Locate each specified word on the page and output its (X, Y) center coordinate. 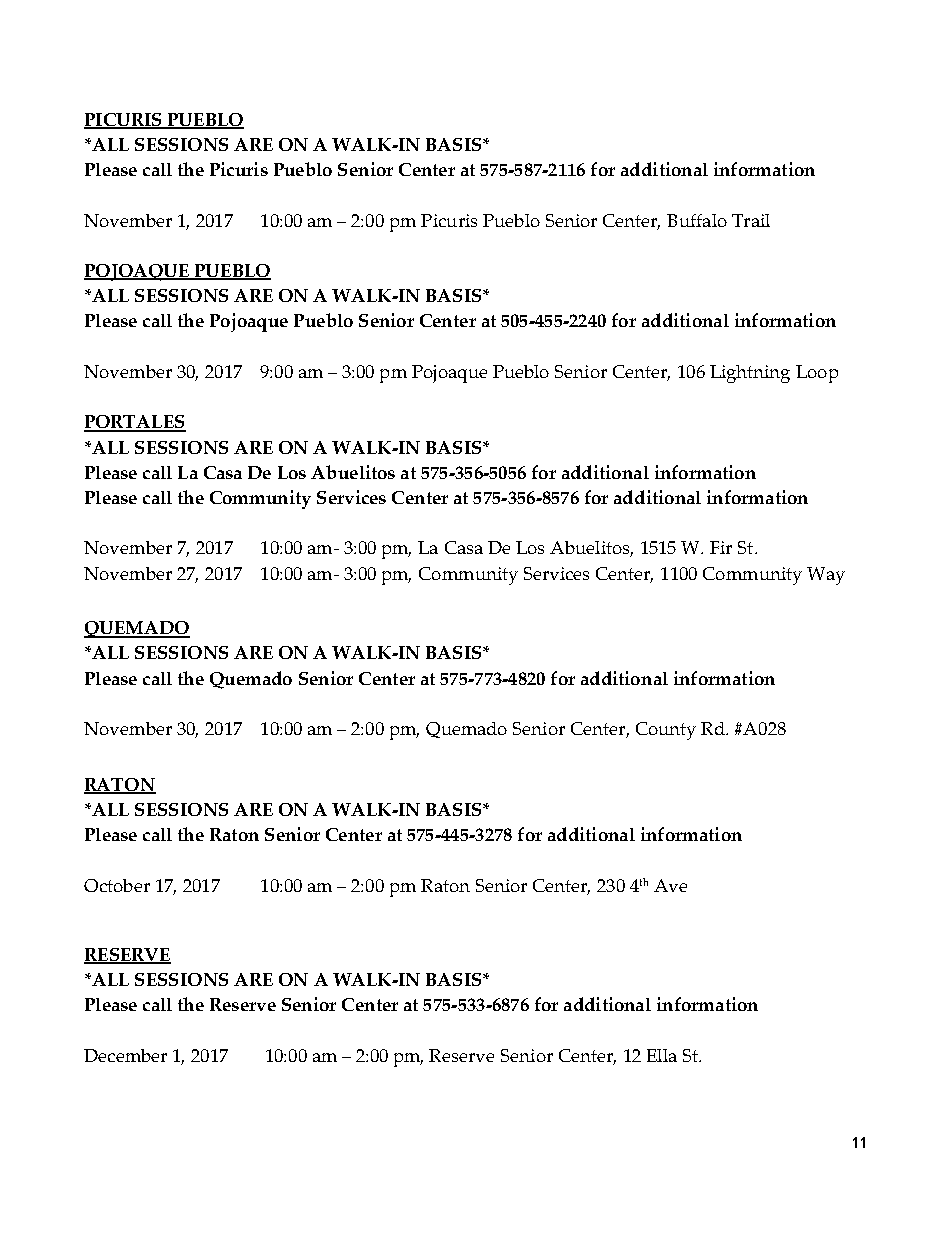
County (666, 731)
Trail (751, 220)
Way (826, 576)
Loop (817, 374)
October (117, 885)
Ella (662, 1055)
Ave (670, 885)
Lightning (750, 374)
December (125, 1055)
